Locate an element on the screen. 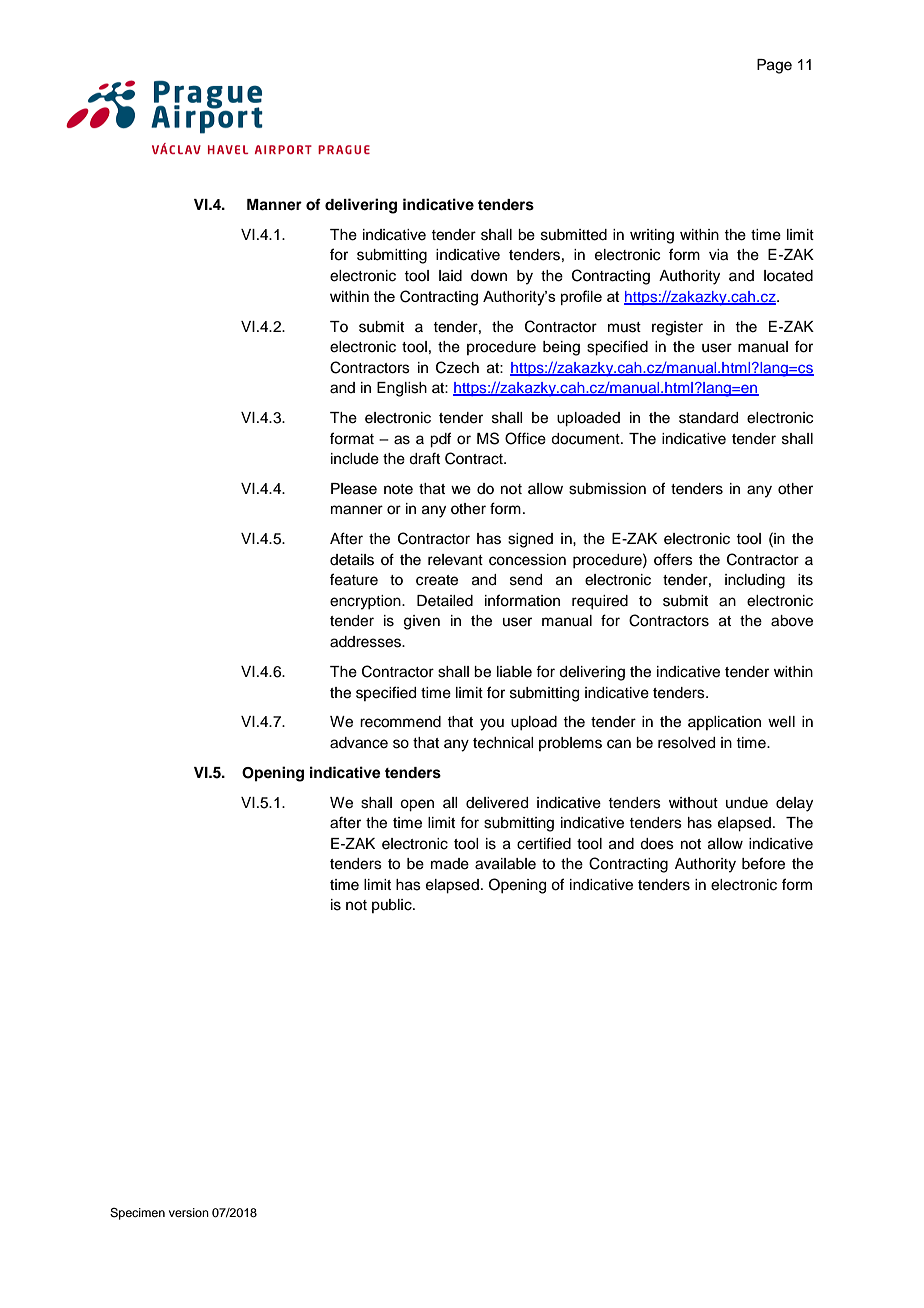 The image size is (924, 1308). delivered is located at coordinates (497, 803).
